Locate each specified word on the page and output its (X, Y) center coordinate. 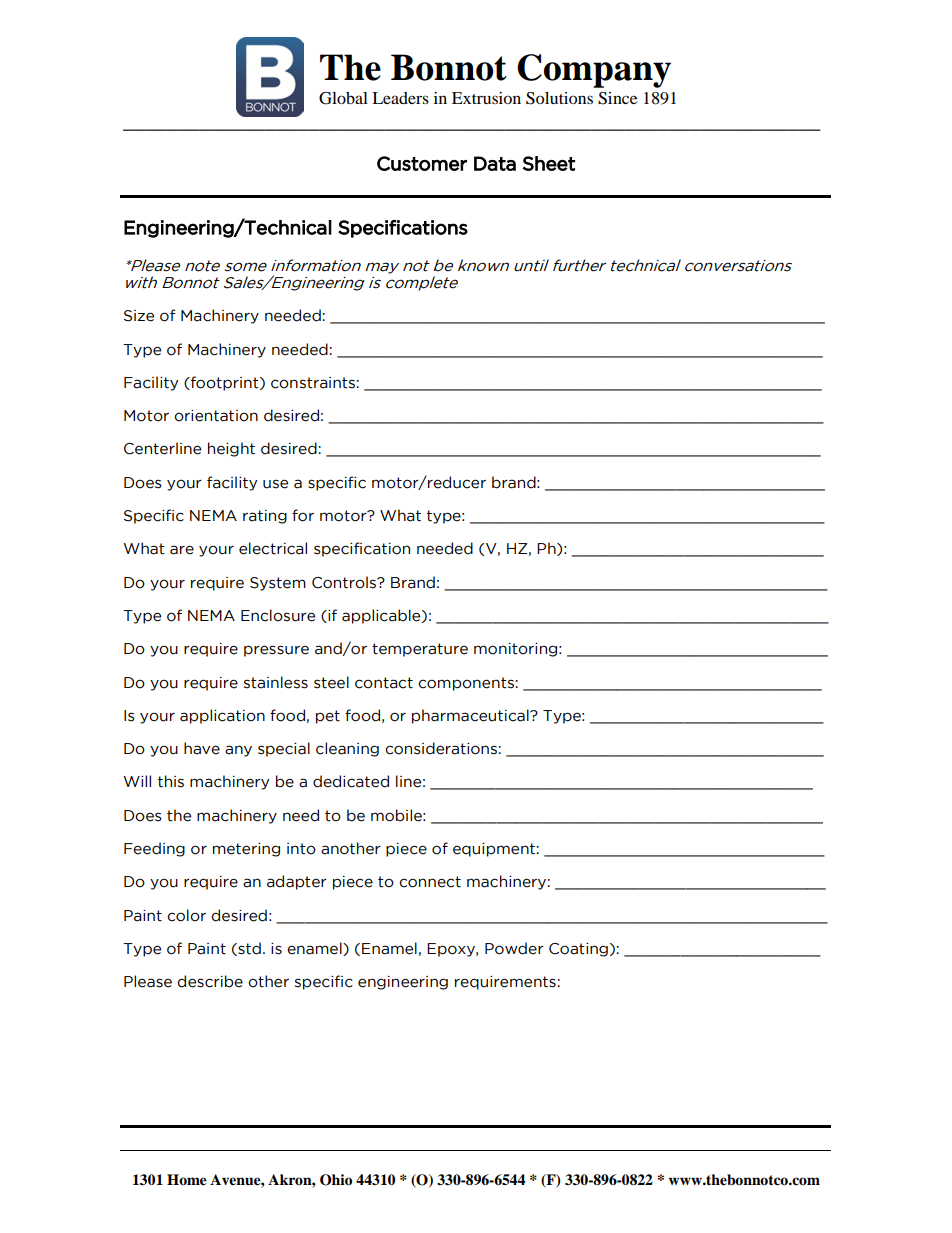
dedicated (351, 781)
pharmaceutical (471, 716)
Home (187, 1180)
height (231, 449)
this (171, 781)
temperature (420, 650)
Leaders (400, 98)
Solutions (559, 98)
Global (343, 98)
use (275, 484)
